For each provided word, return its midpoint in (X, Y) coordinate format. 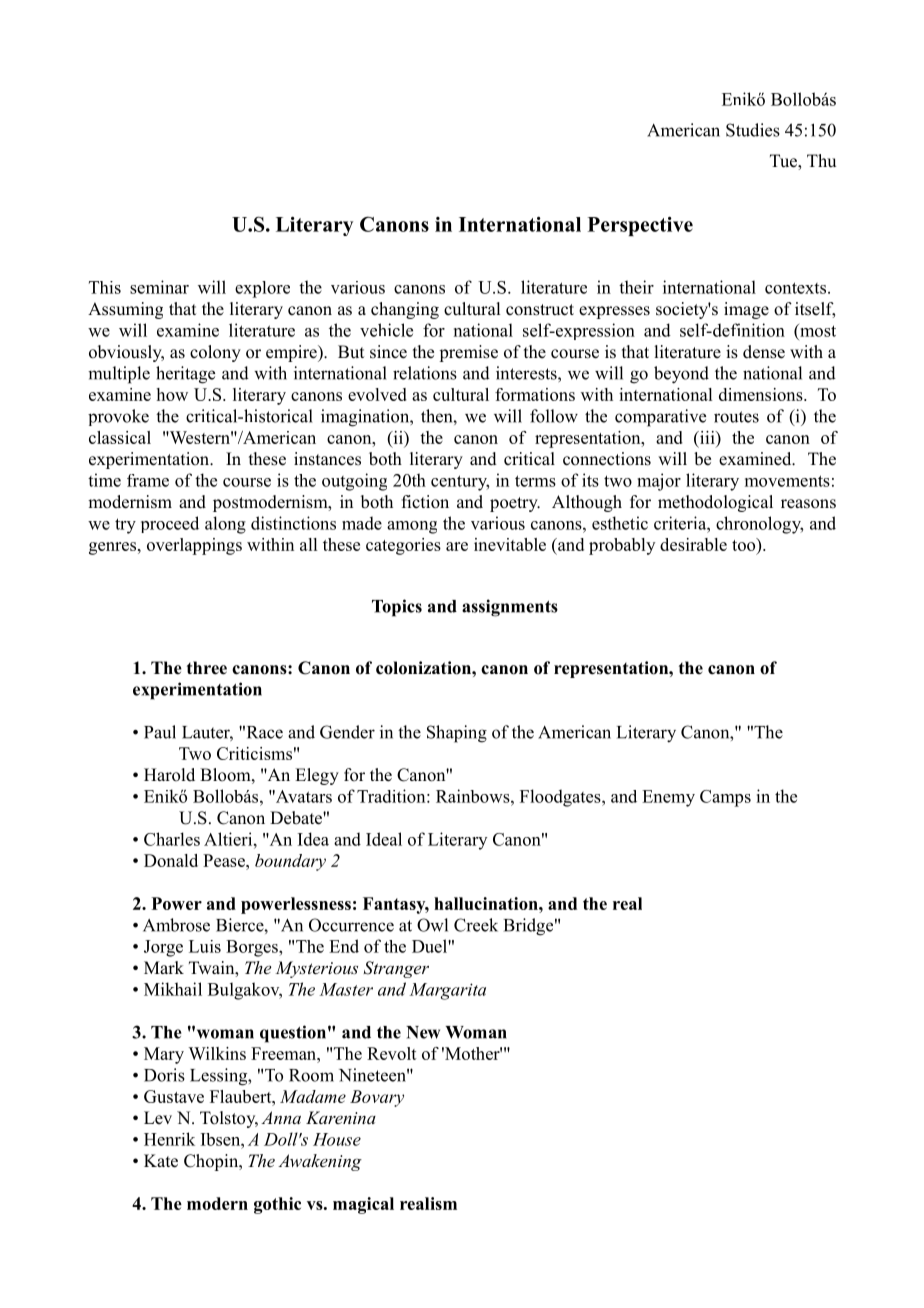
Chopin (212, 1162)
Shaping (457, 734)
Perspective (640, 226)
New (423, 1032)
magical (363, 1205)
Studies (753, 130)
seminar (159, 287)
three (207, 668)
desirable (693, 544)
